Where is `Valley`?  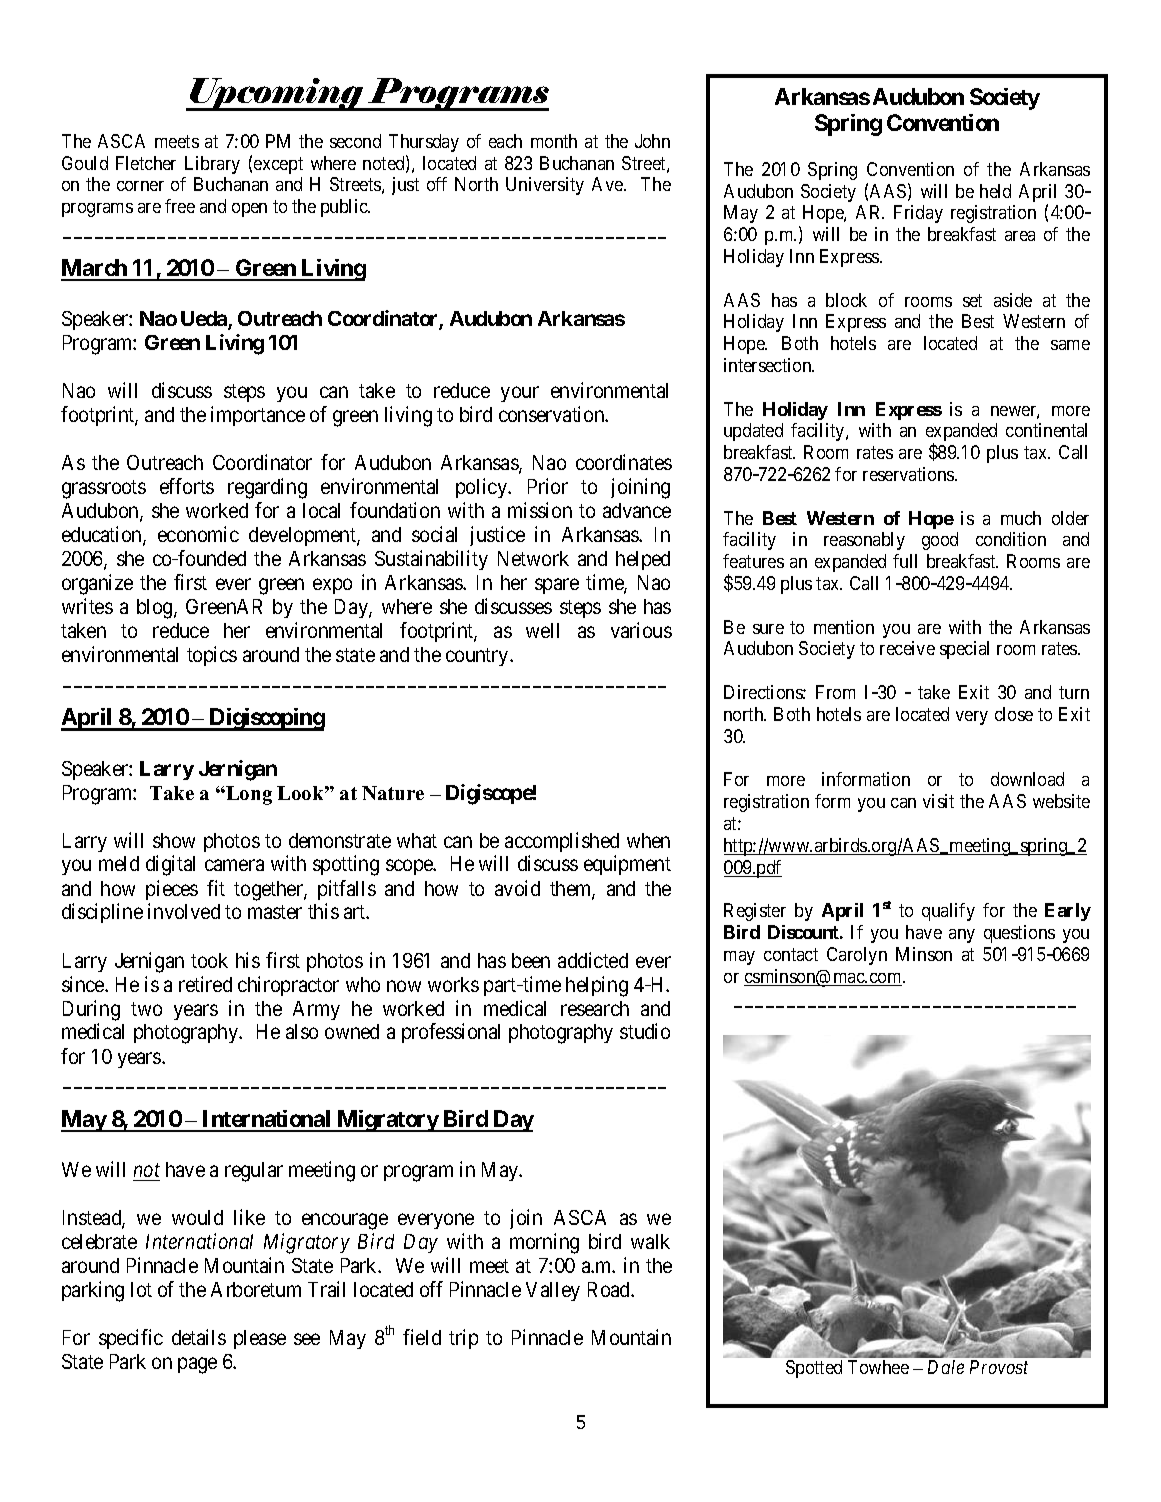
Valley is located at coordinates (553, 1291).
